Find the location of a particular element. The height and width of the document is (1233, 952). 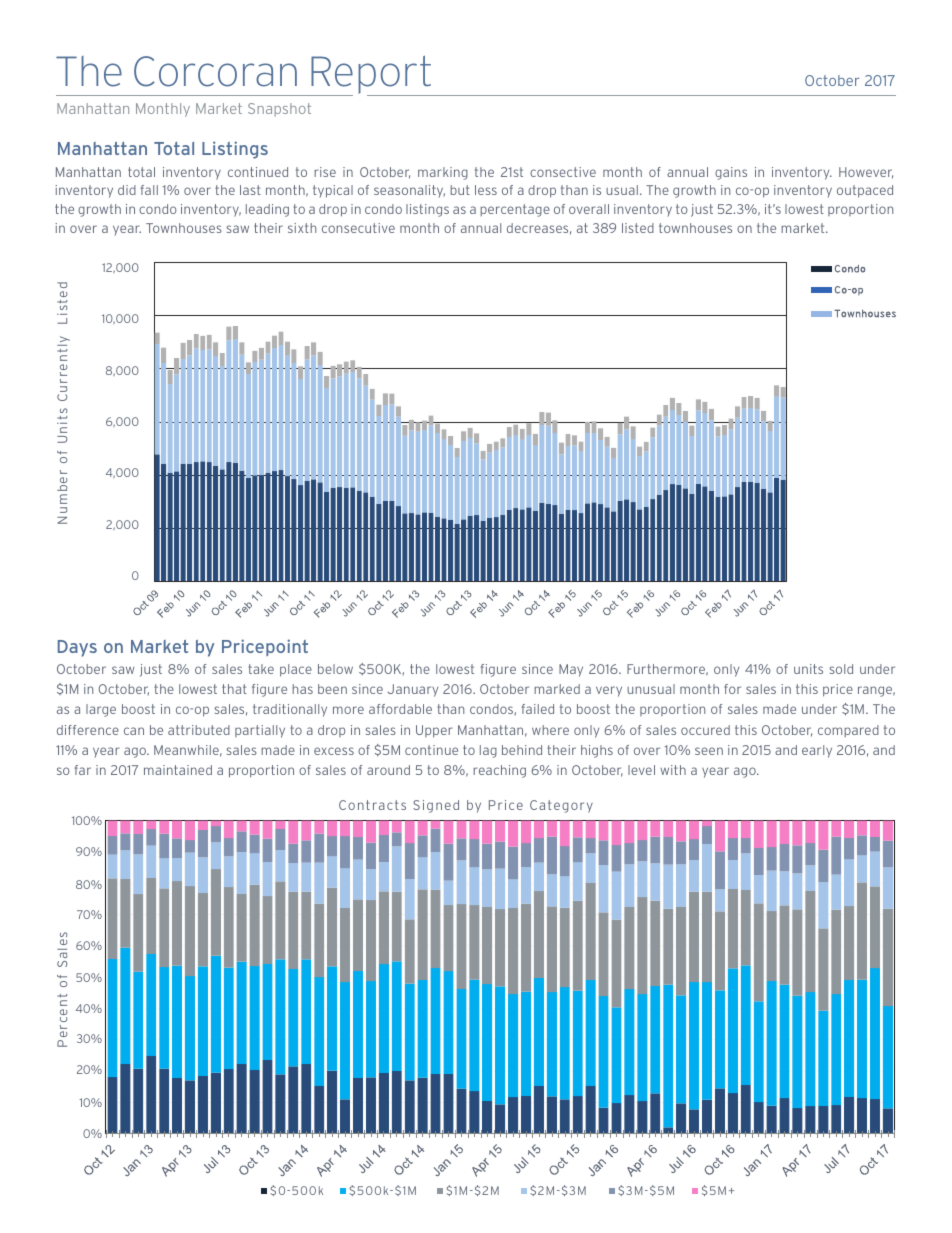

Days is located at coordinates (77, 648).
